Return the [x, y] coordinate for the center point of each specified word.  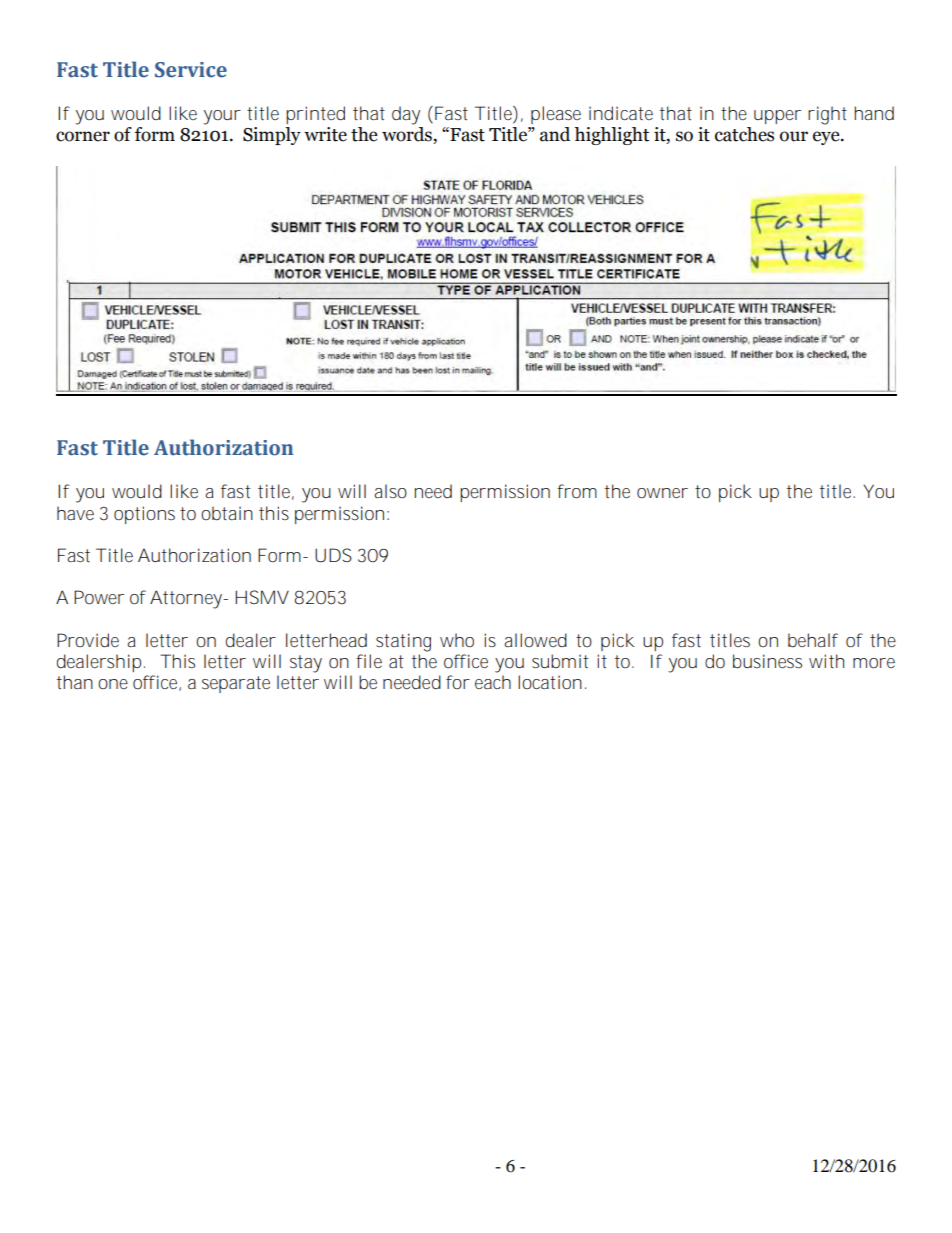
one [113, 684]
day [406, 115]
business [767, 661]
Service [191, 70]
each [493, 682]
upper [777, 117]
